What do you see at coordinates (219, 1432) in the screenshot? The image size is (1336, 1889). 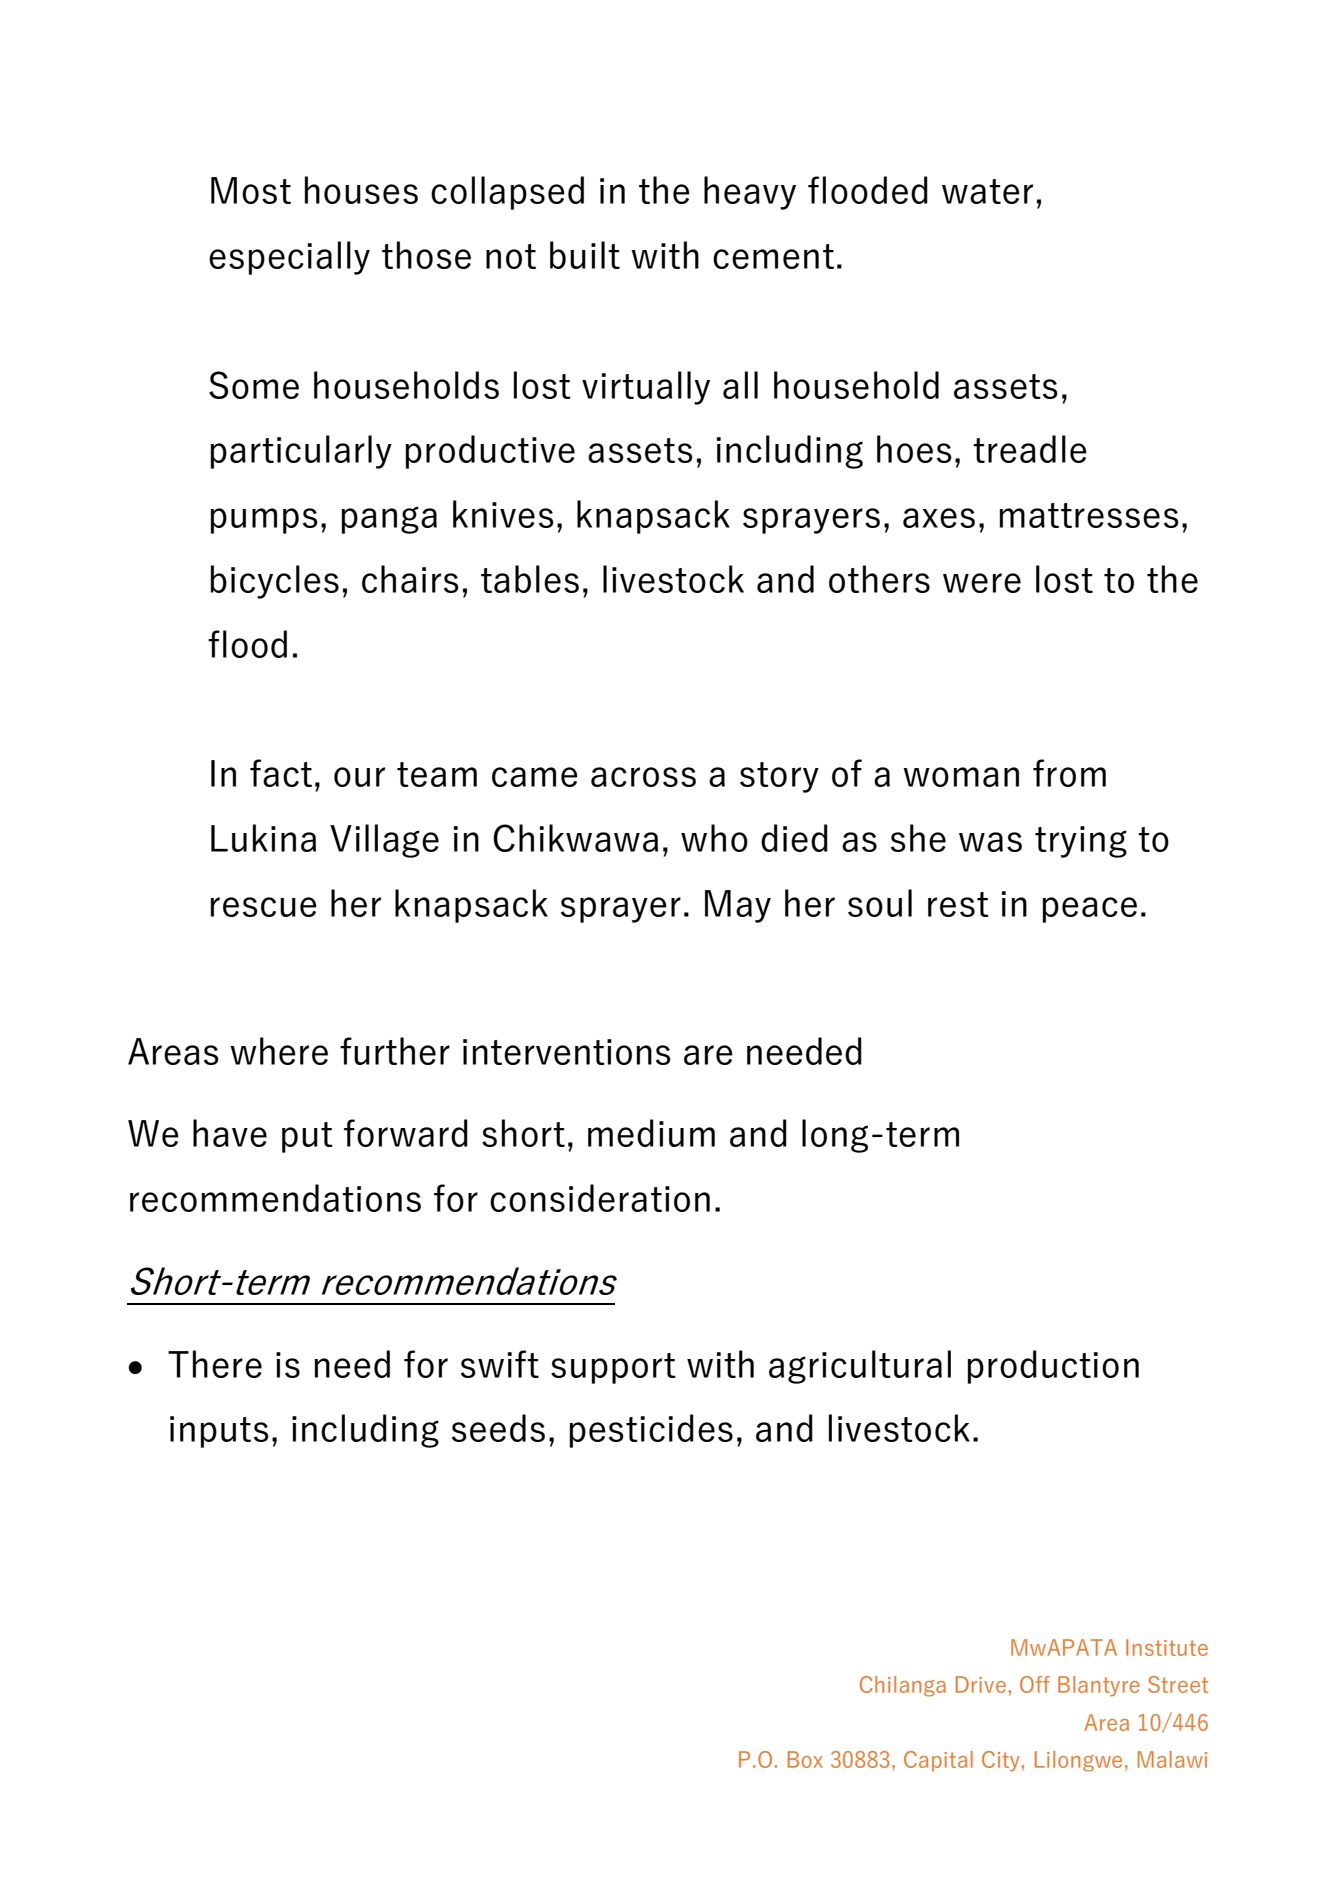 I see `inputs` at bounding box center [219, 1432].
